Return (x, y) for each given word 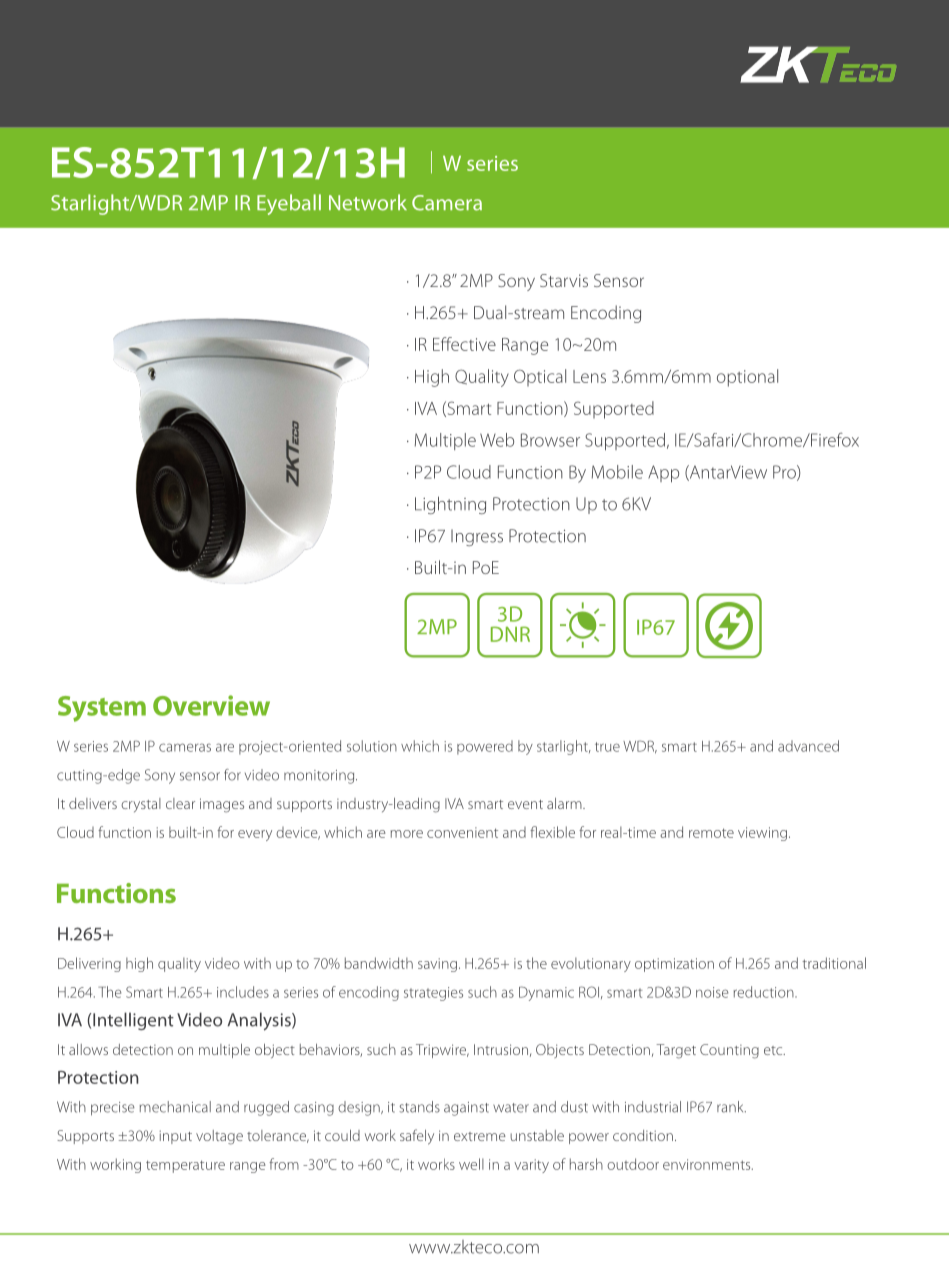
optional (747, 378)
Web (497, 440)
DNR (510, 634)
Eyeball (289, 204)
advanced (808, 746)
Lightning (450, 505)
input (175, 1137)
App (663, 474)
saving (437, 965)
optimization (674, 965)
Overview (211, 705)
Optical (540, 377)
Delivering (89, 964)
